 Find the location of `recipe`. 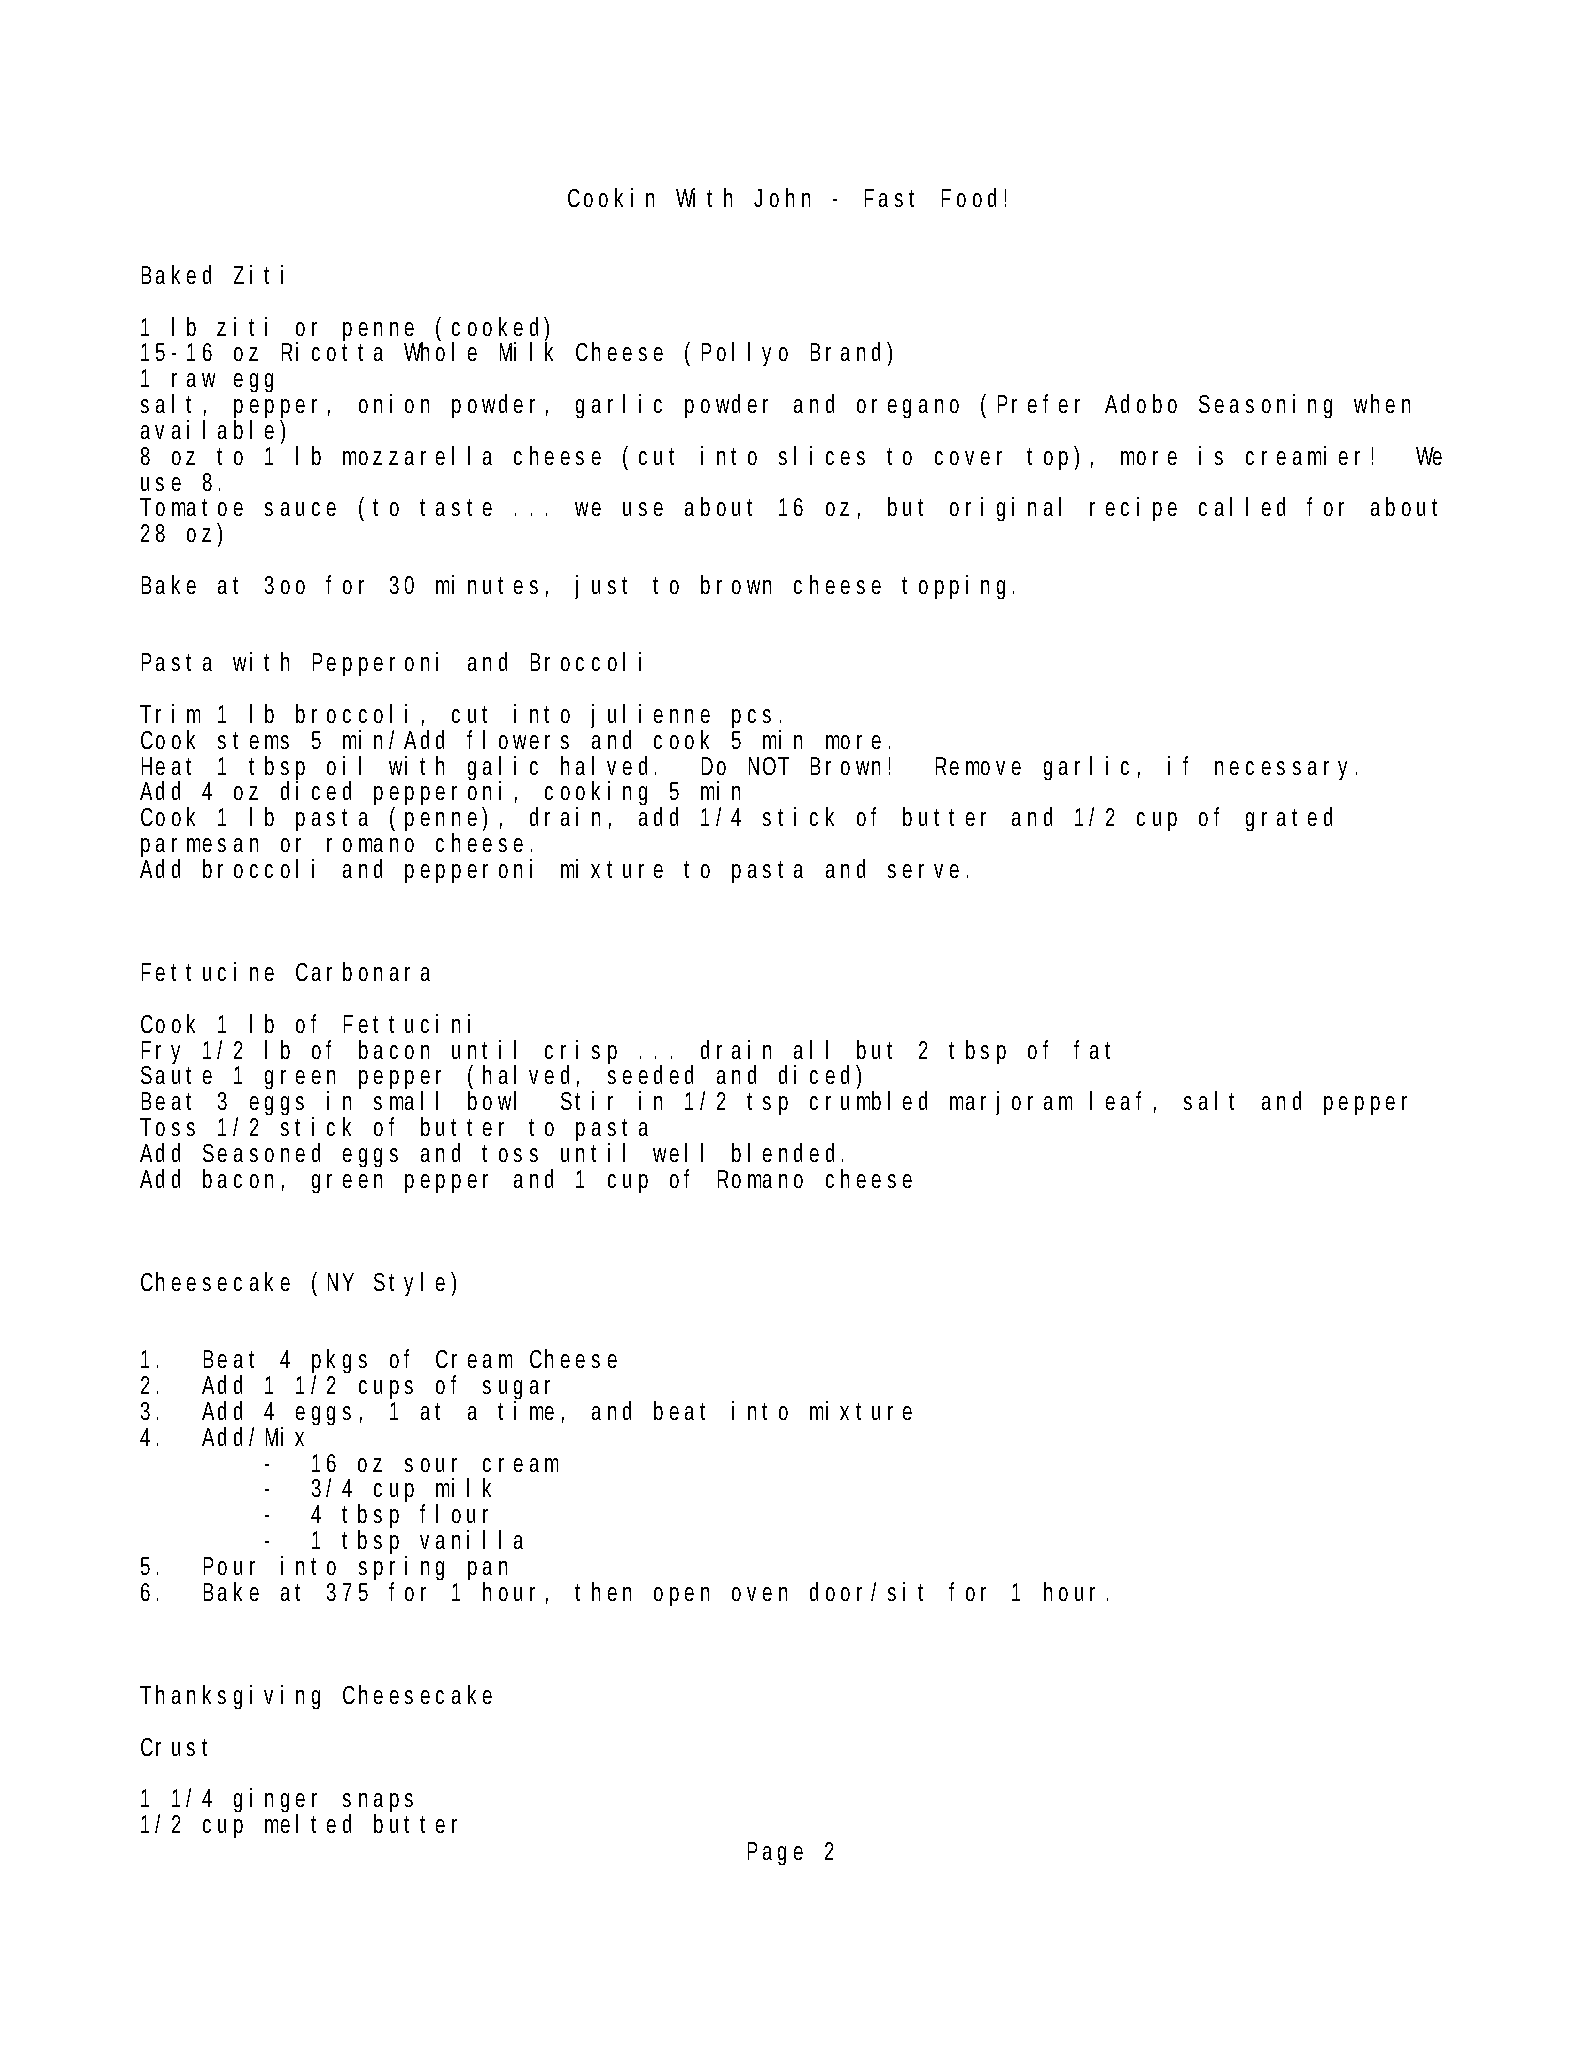

recipe is located at coordinates (1133, 509).
